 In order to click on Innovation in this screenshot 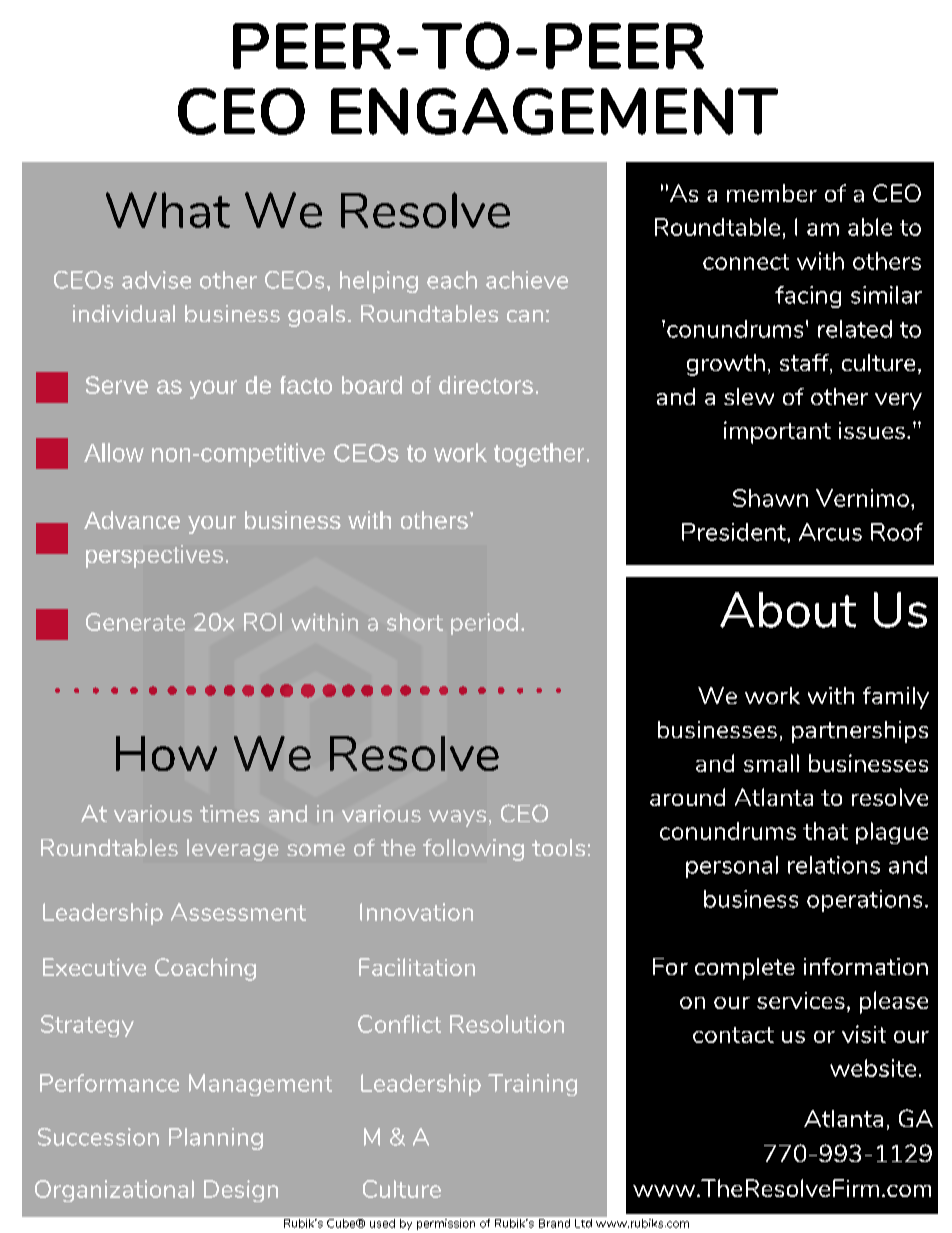, I will do `click(416, 912)`.
